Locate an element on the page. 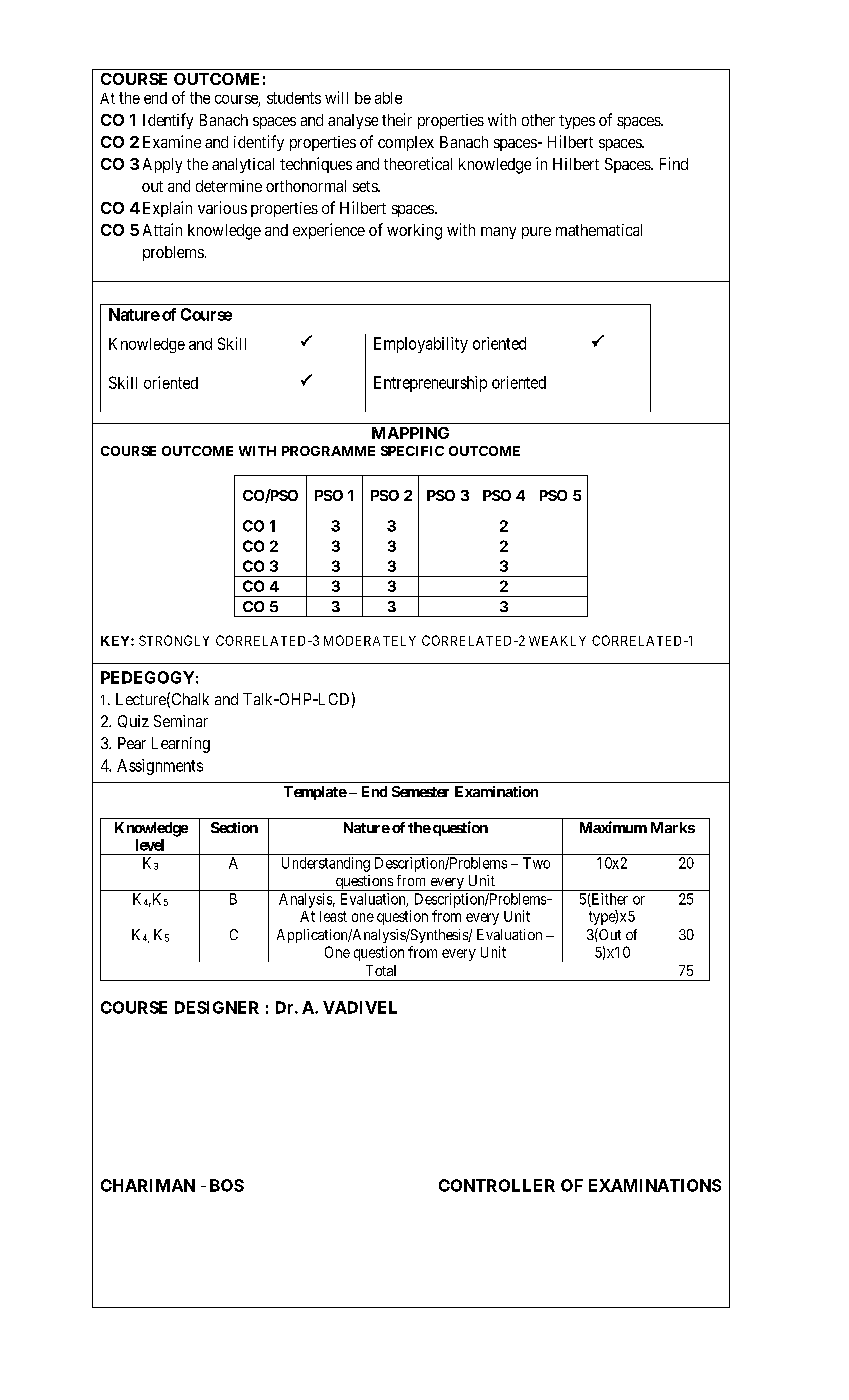 The height and width of the page is (1400, 849). Examine is located at coordinates (172, 141).
